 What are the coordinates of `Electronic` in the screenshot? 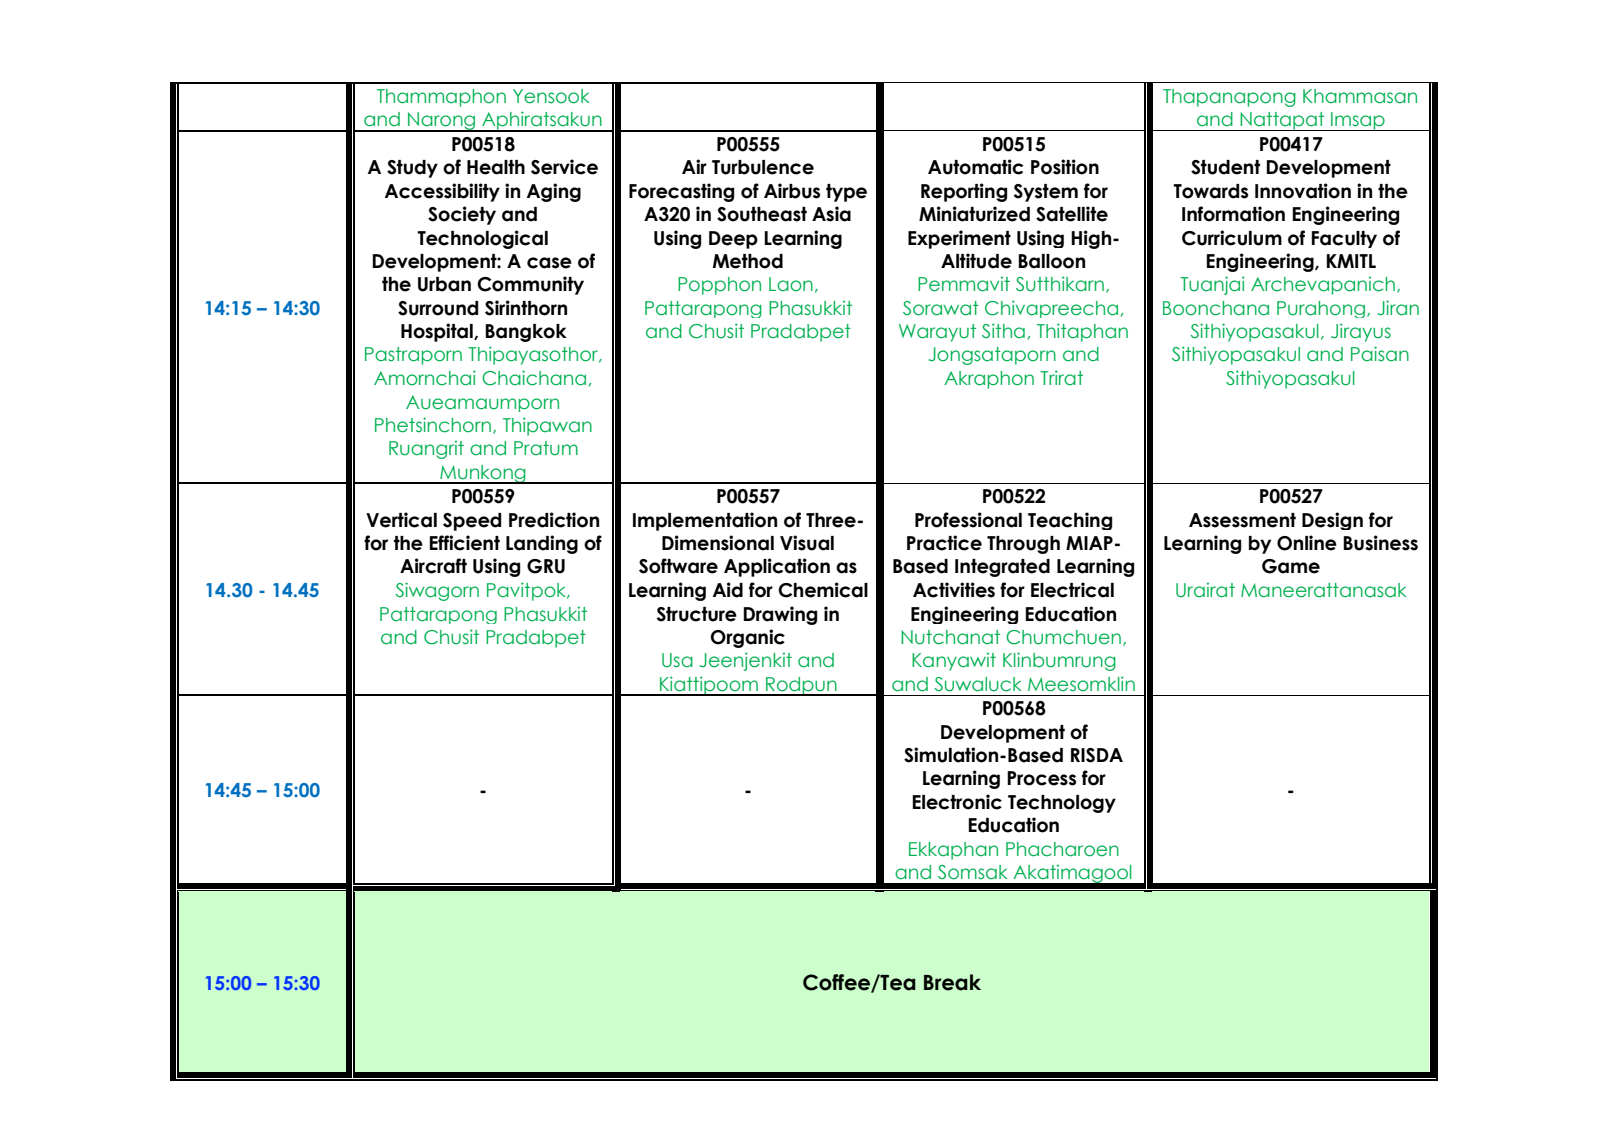 It's located at (957, 802).
